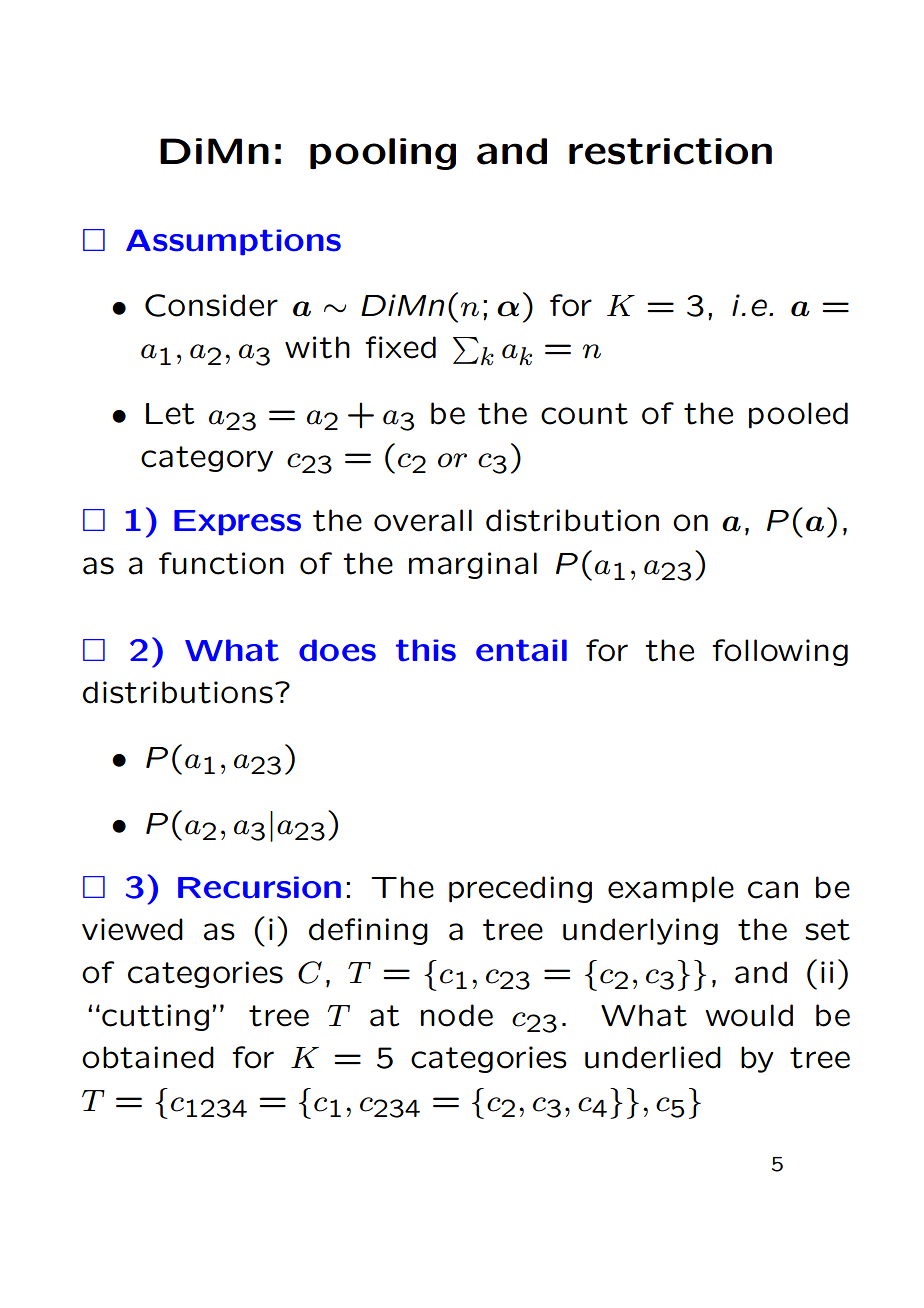 The width and height of the screenshot is (924, 1308). I want to click on obtained, so click(148, 1057).
